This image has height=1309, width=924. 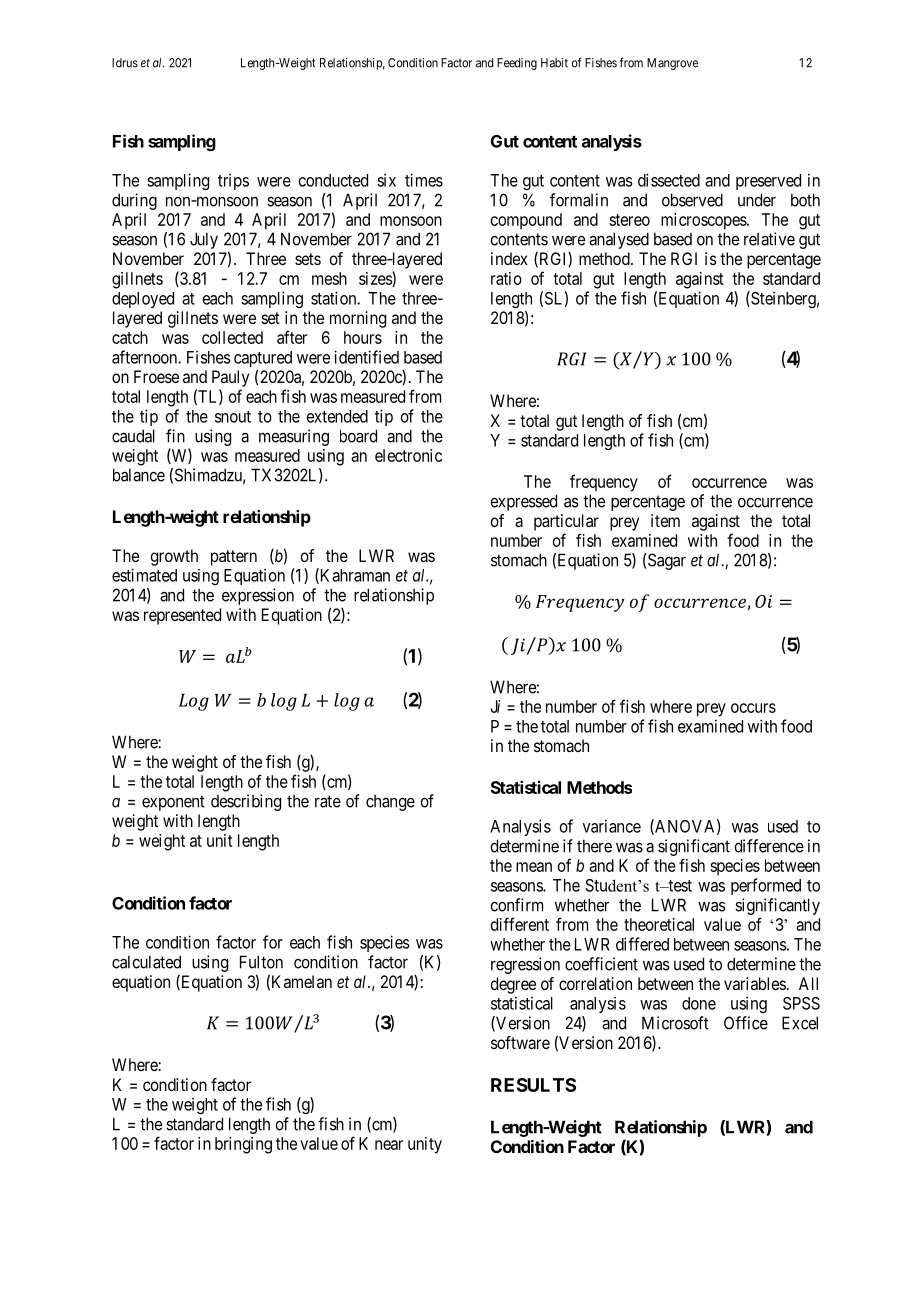 I want to click on bringing, so click(x=243, y=1145).
